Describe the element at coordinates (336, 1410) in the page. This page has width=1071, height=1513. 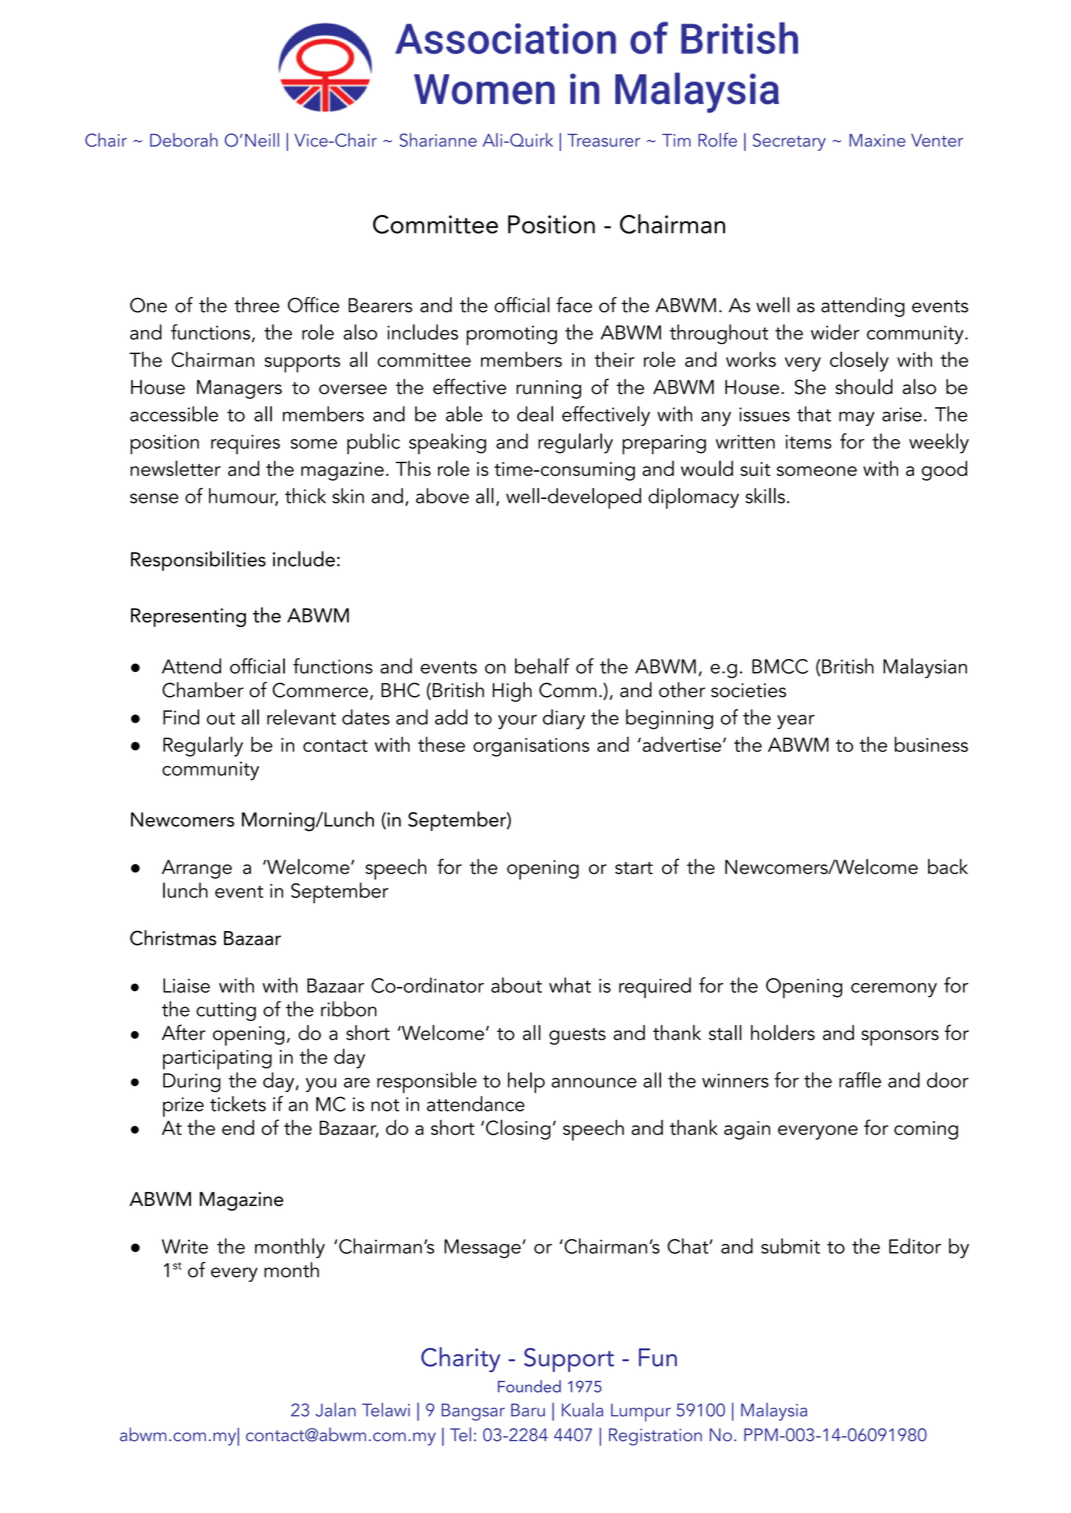
I see `Jalan` at that location.
